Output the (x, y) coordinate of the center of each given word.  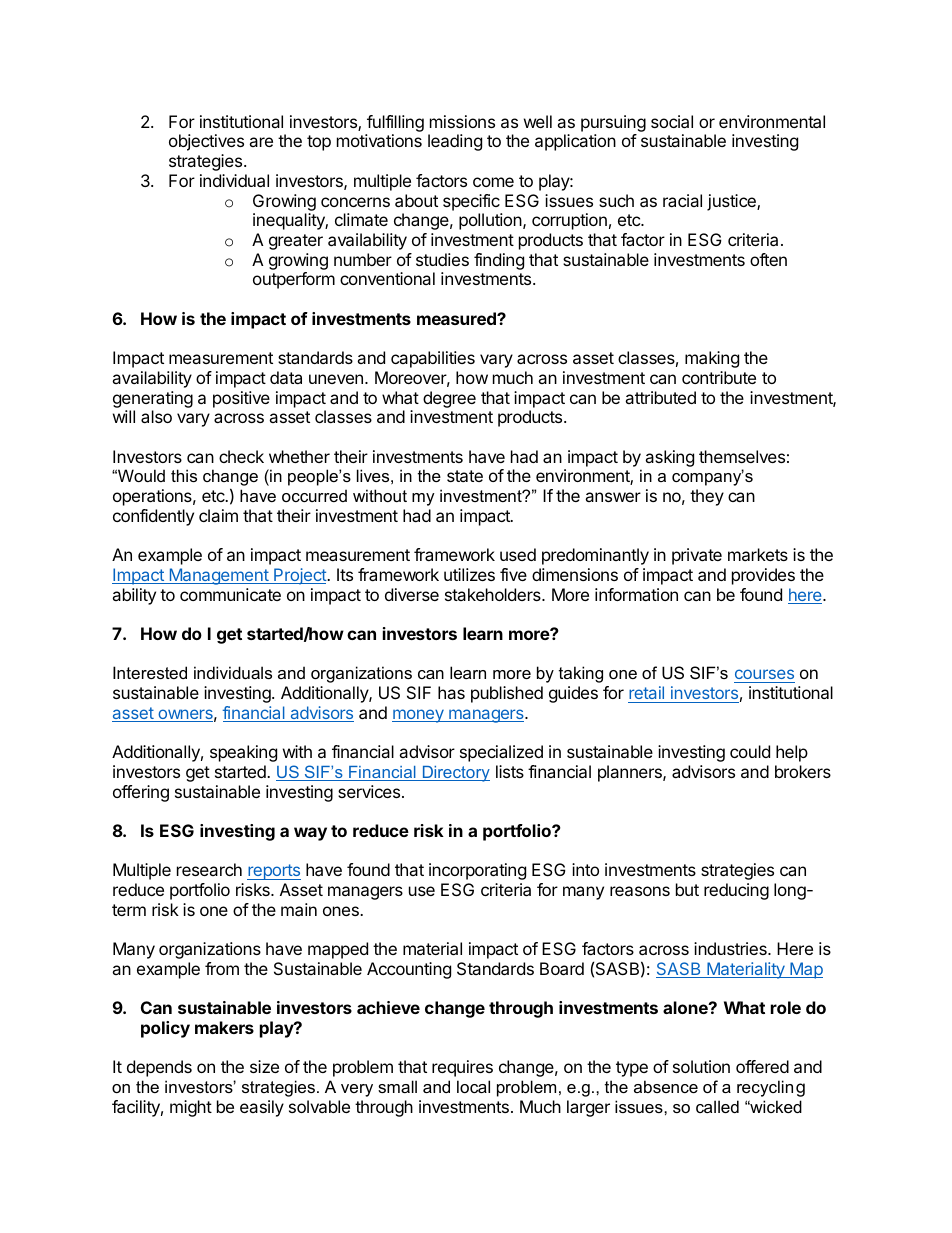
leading (455, 142)
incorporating (477, 871)
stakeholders (494, 594)
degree (449, 399)
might (191, 1108)
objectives (206, 142)
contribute (719, 377)
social (672, 121)
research (209, 869)
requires (462, 1068)
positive (241, 399)
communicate (230, 594)
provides (763, 576)
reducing (736, 891)
